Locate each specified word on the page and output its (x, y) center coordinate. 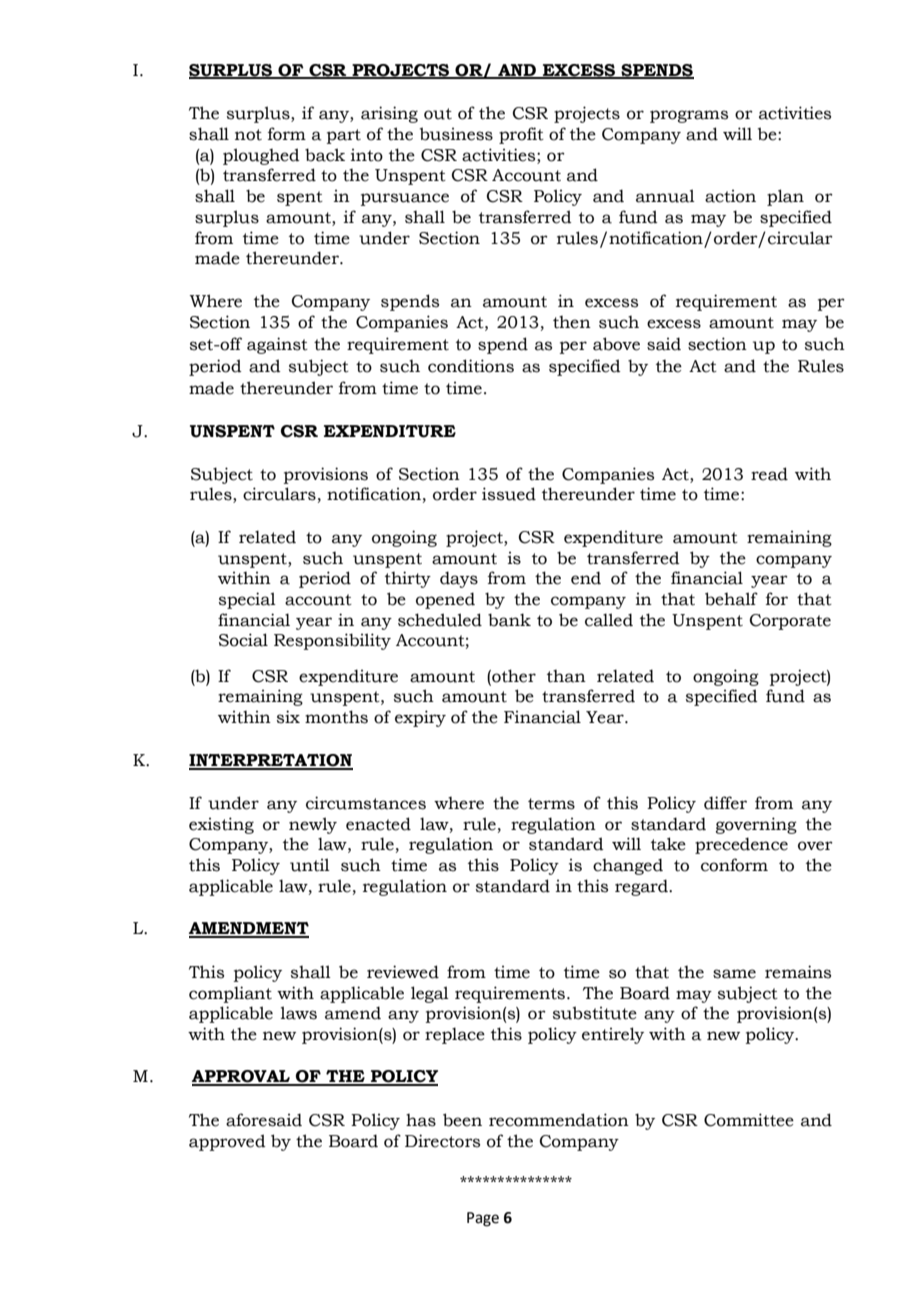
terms (551, 804)
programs (689, 116)
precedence (741, 845)
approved (227, 1142)
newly (313, 825)
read (769, 474)
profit (521, 135)
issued (509, 494)
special (247, 600)
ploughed (261, 156)
